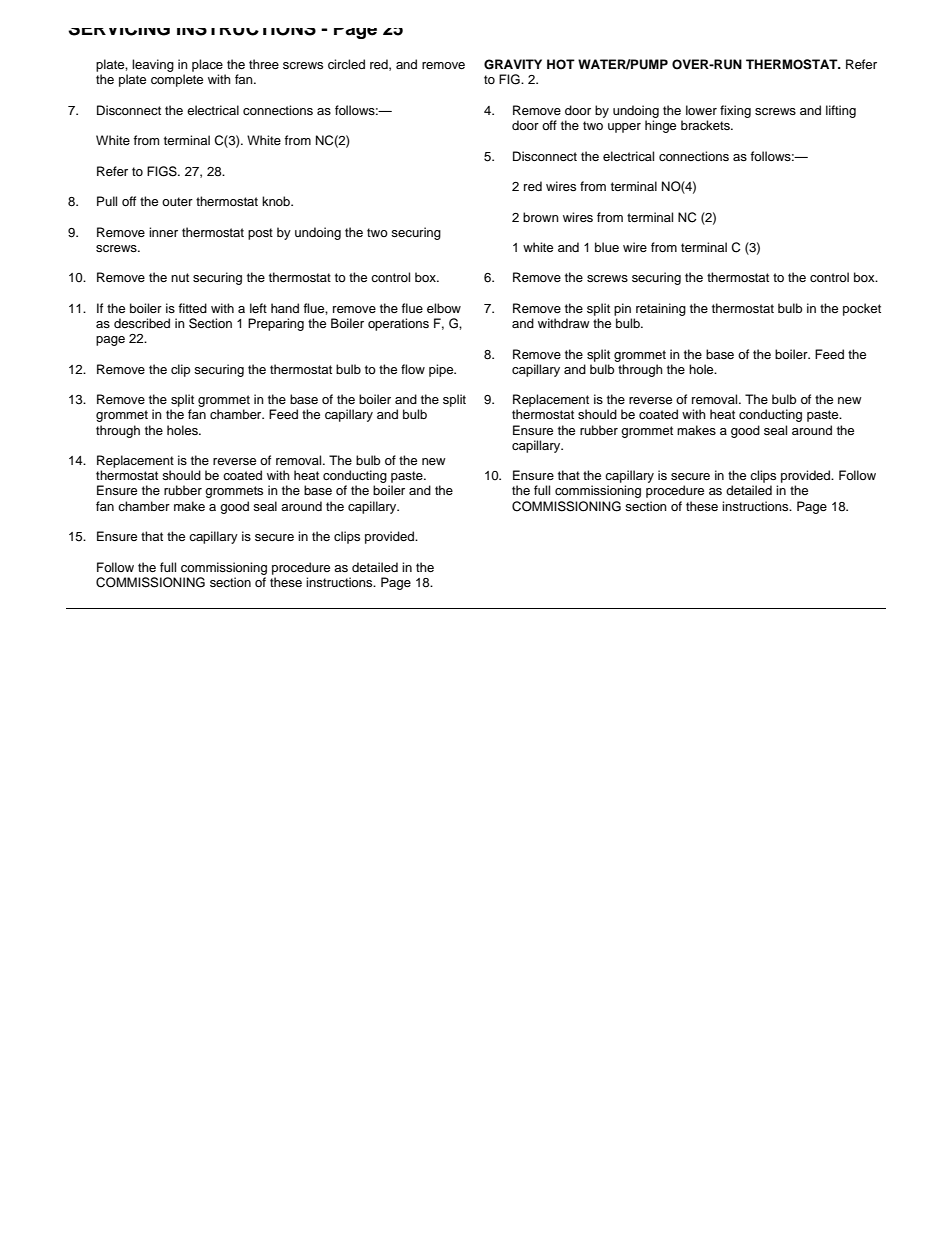  Describe the element at coordinates (163, 232) in the screenshot. I see `inner` at that location.
